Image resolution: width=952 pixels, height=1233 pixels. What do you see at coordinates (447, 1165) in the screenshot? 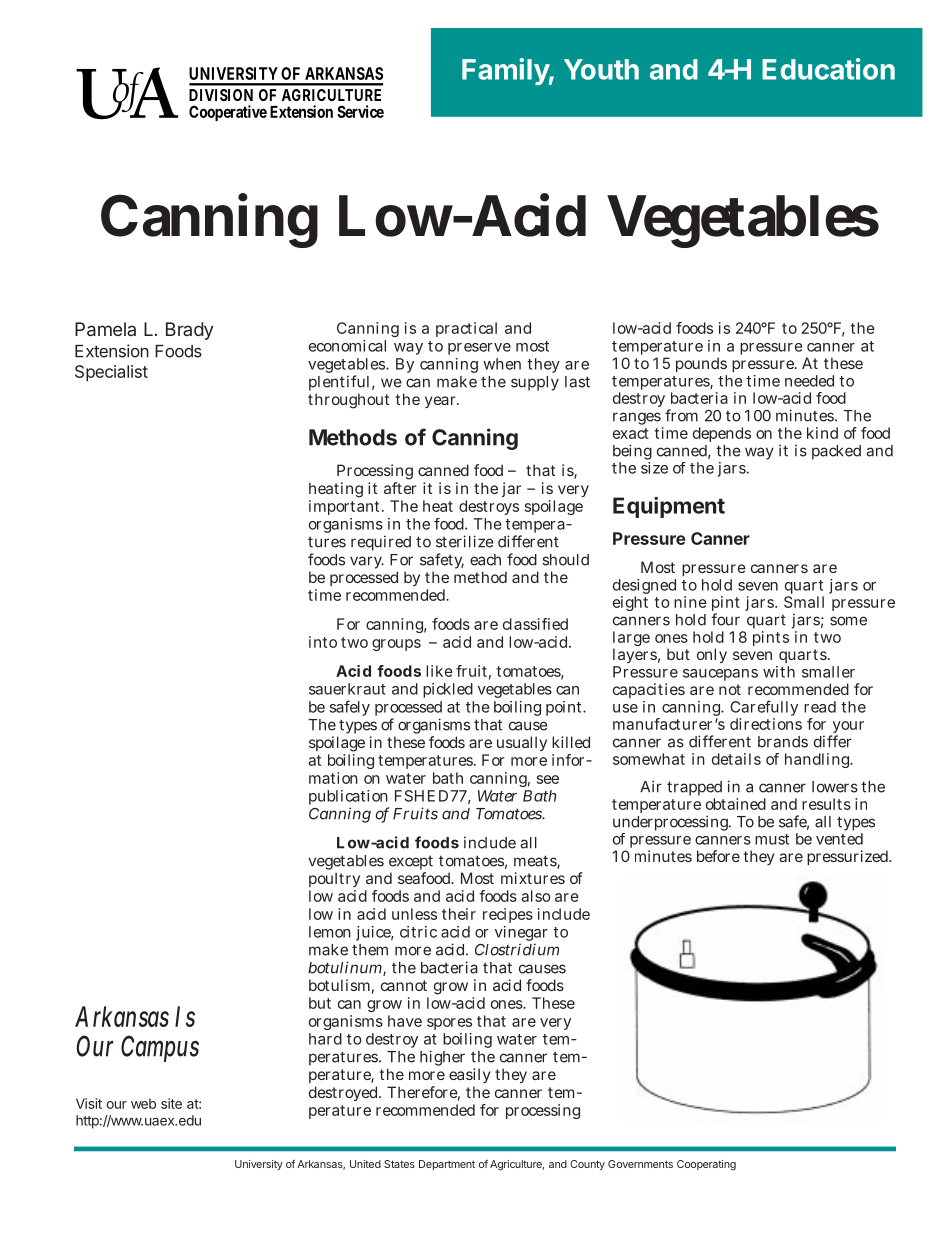
I see `Department` at bounding box center [447, 1165].
